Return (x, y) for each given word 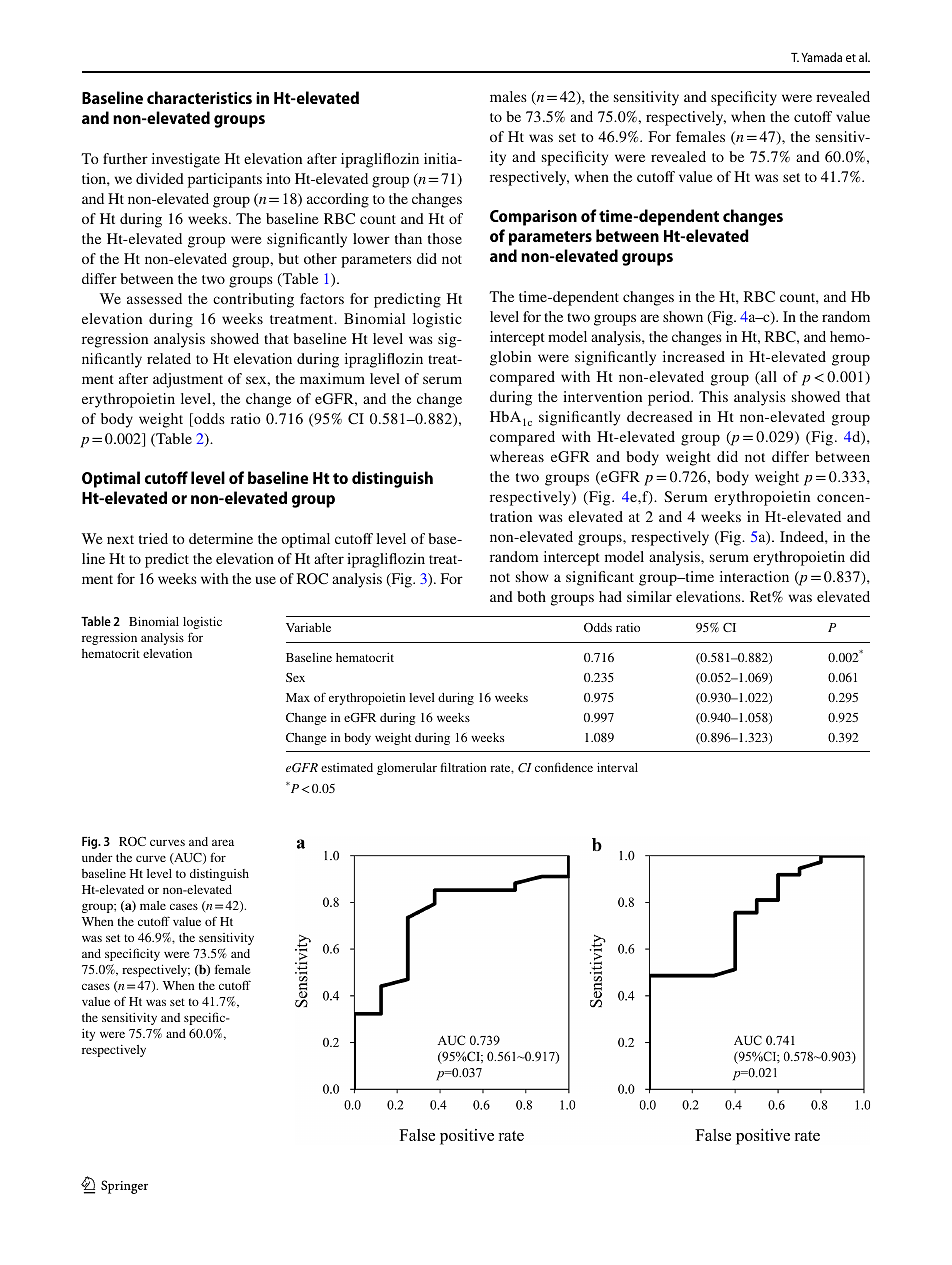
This (713, 396)
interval (617, 767)
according (338, 200)
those (445, 238)
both (531, 596)
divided (160, 178)
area (223, 842)
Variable (308, 627)
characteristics (199, 97)
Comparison (533, 218)
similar (649, 596)
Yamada (821, 57)
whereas (517, 456)
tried (153, 538)
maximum (332, 378)
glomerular (407, 769)
